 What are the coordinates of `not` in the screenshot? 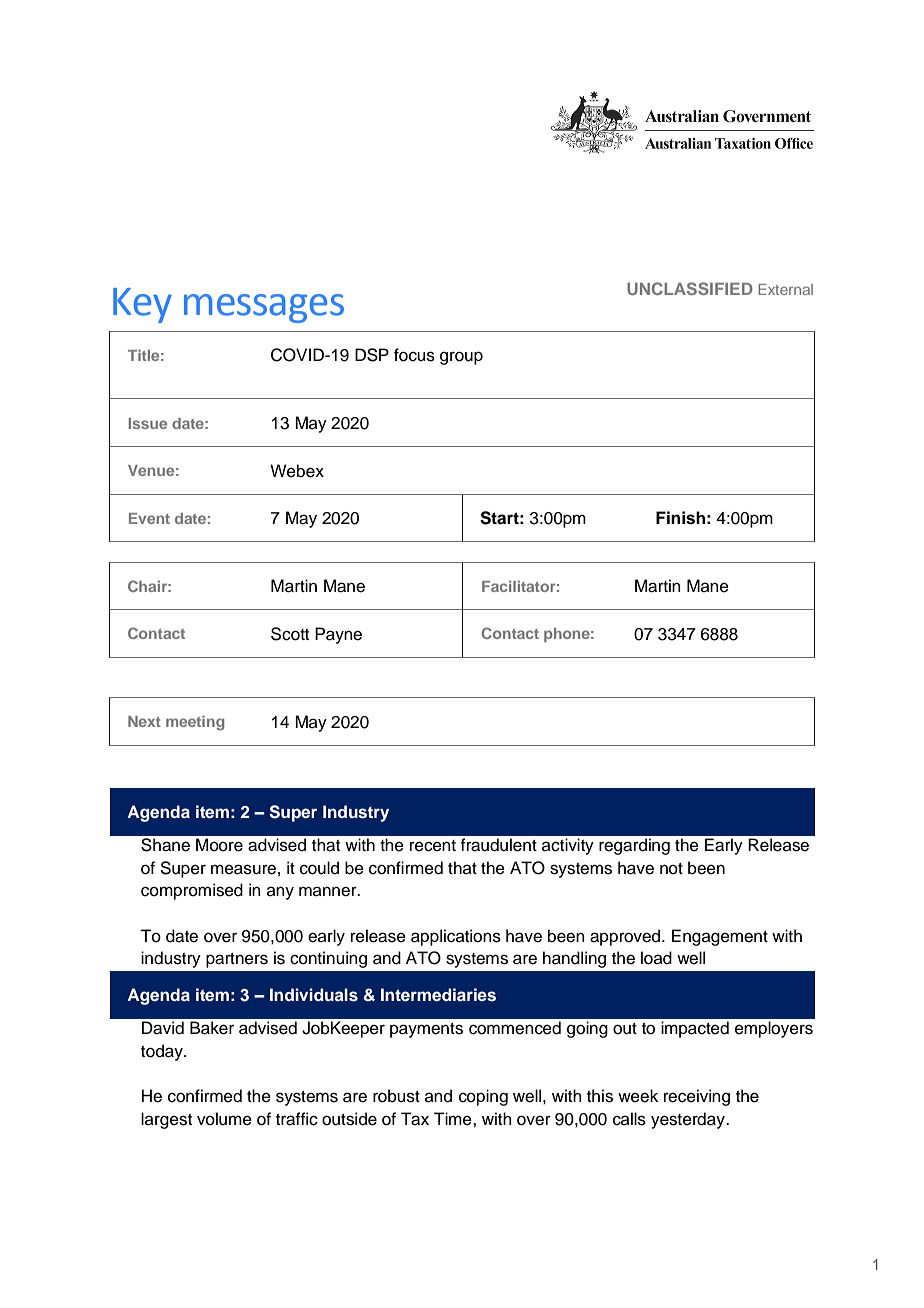 It's located at (671, 869).
